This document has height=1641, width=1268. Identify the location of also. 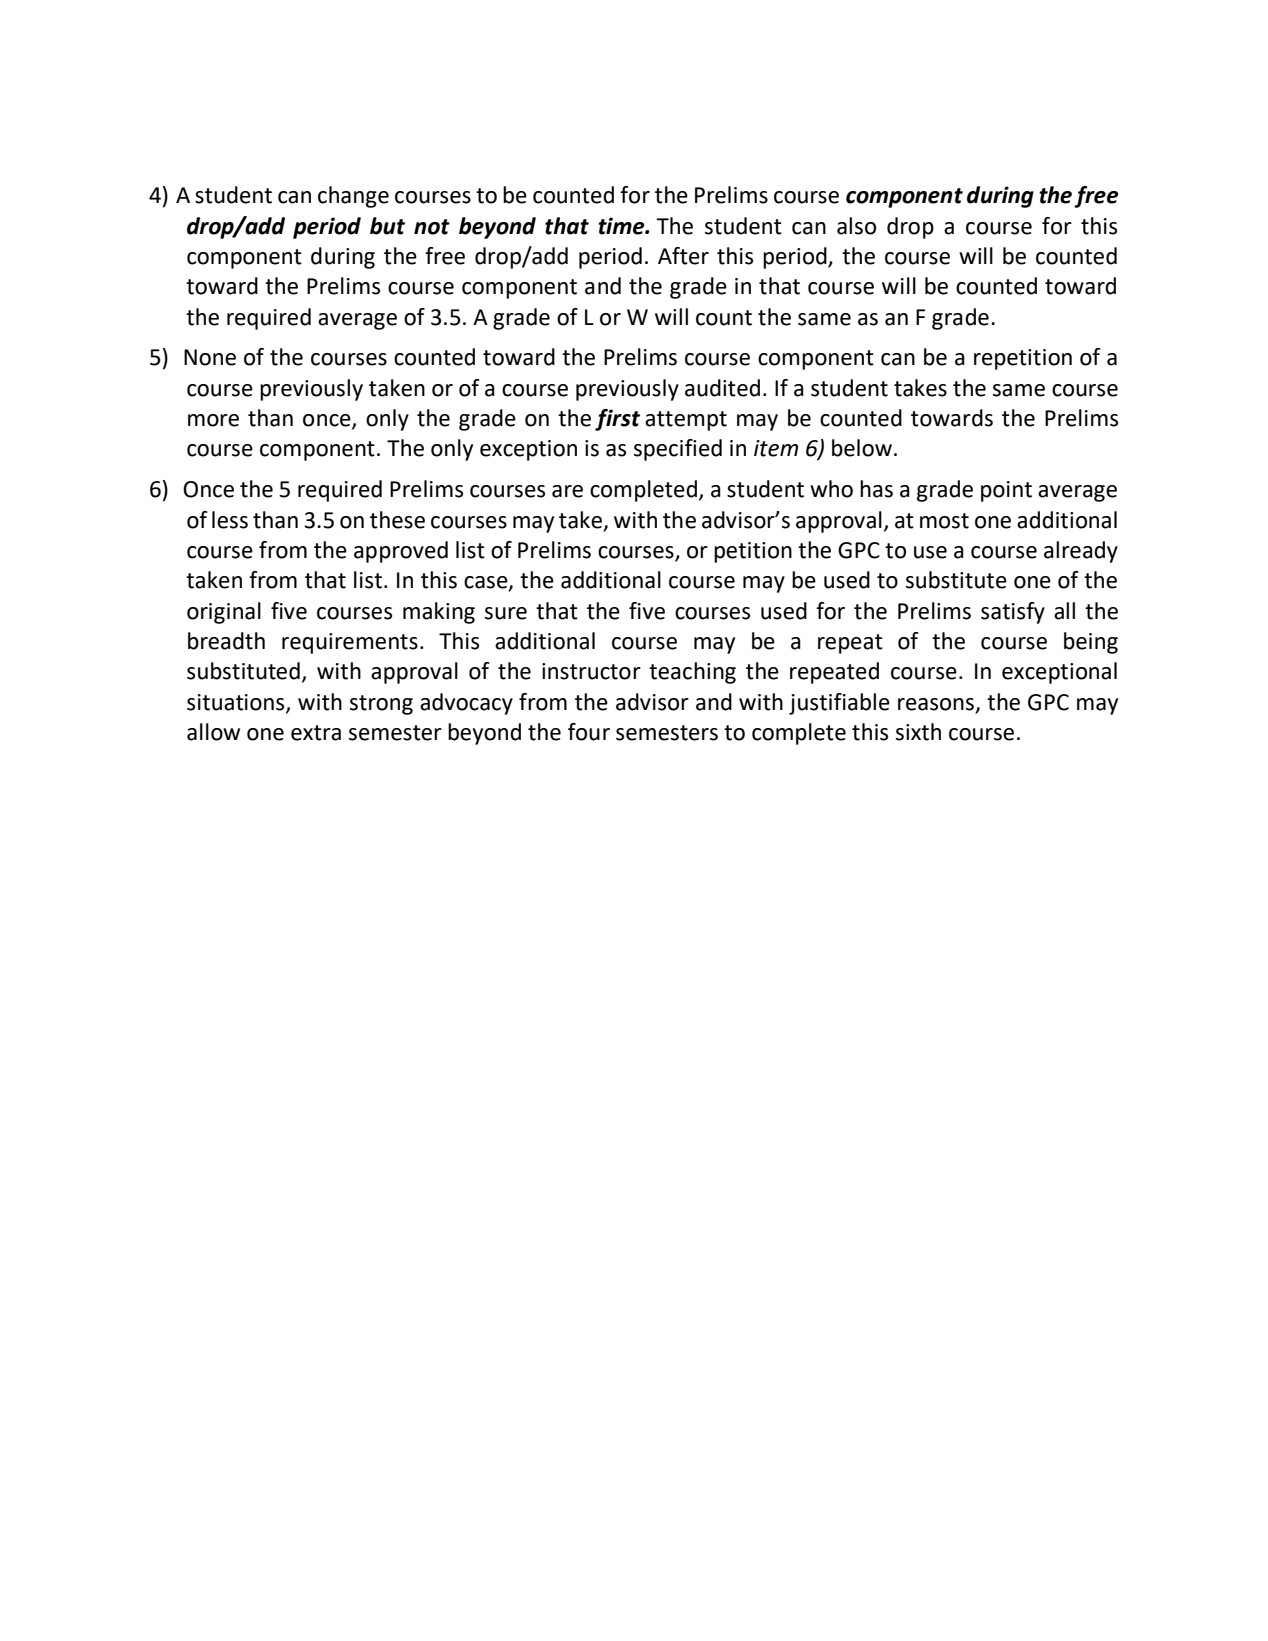
(856, 226).
